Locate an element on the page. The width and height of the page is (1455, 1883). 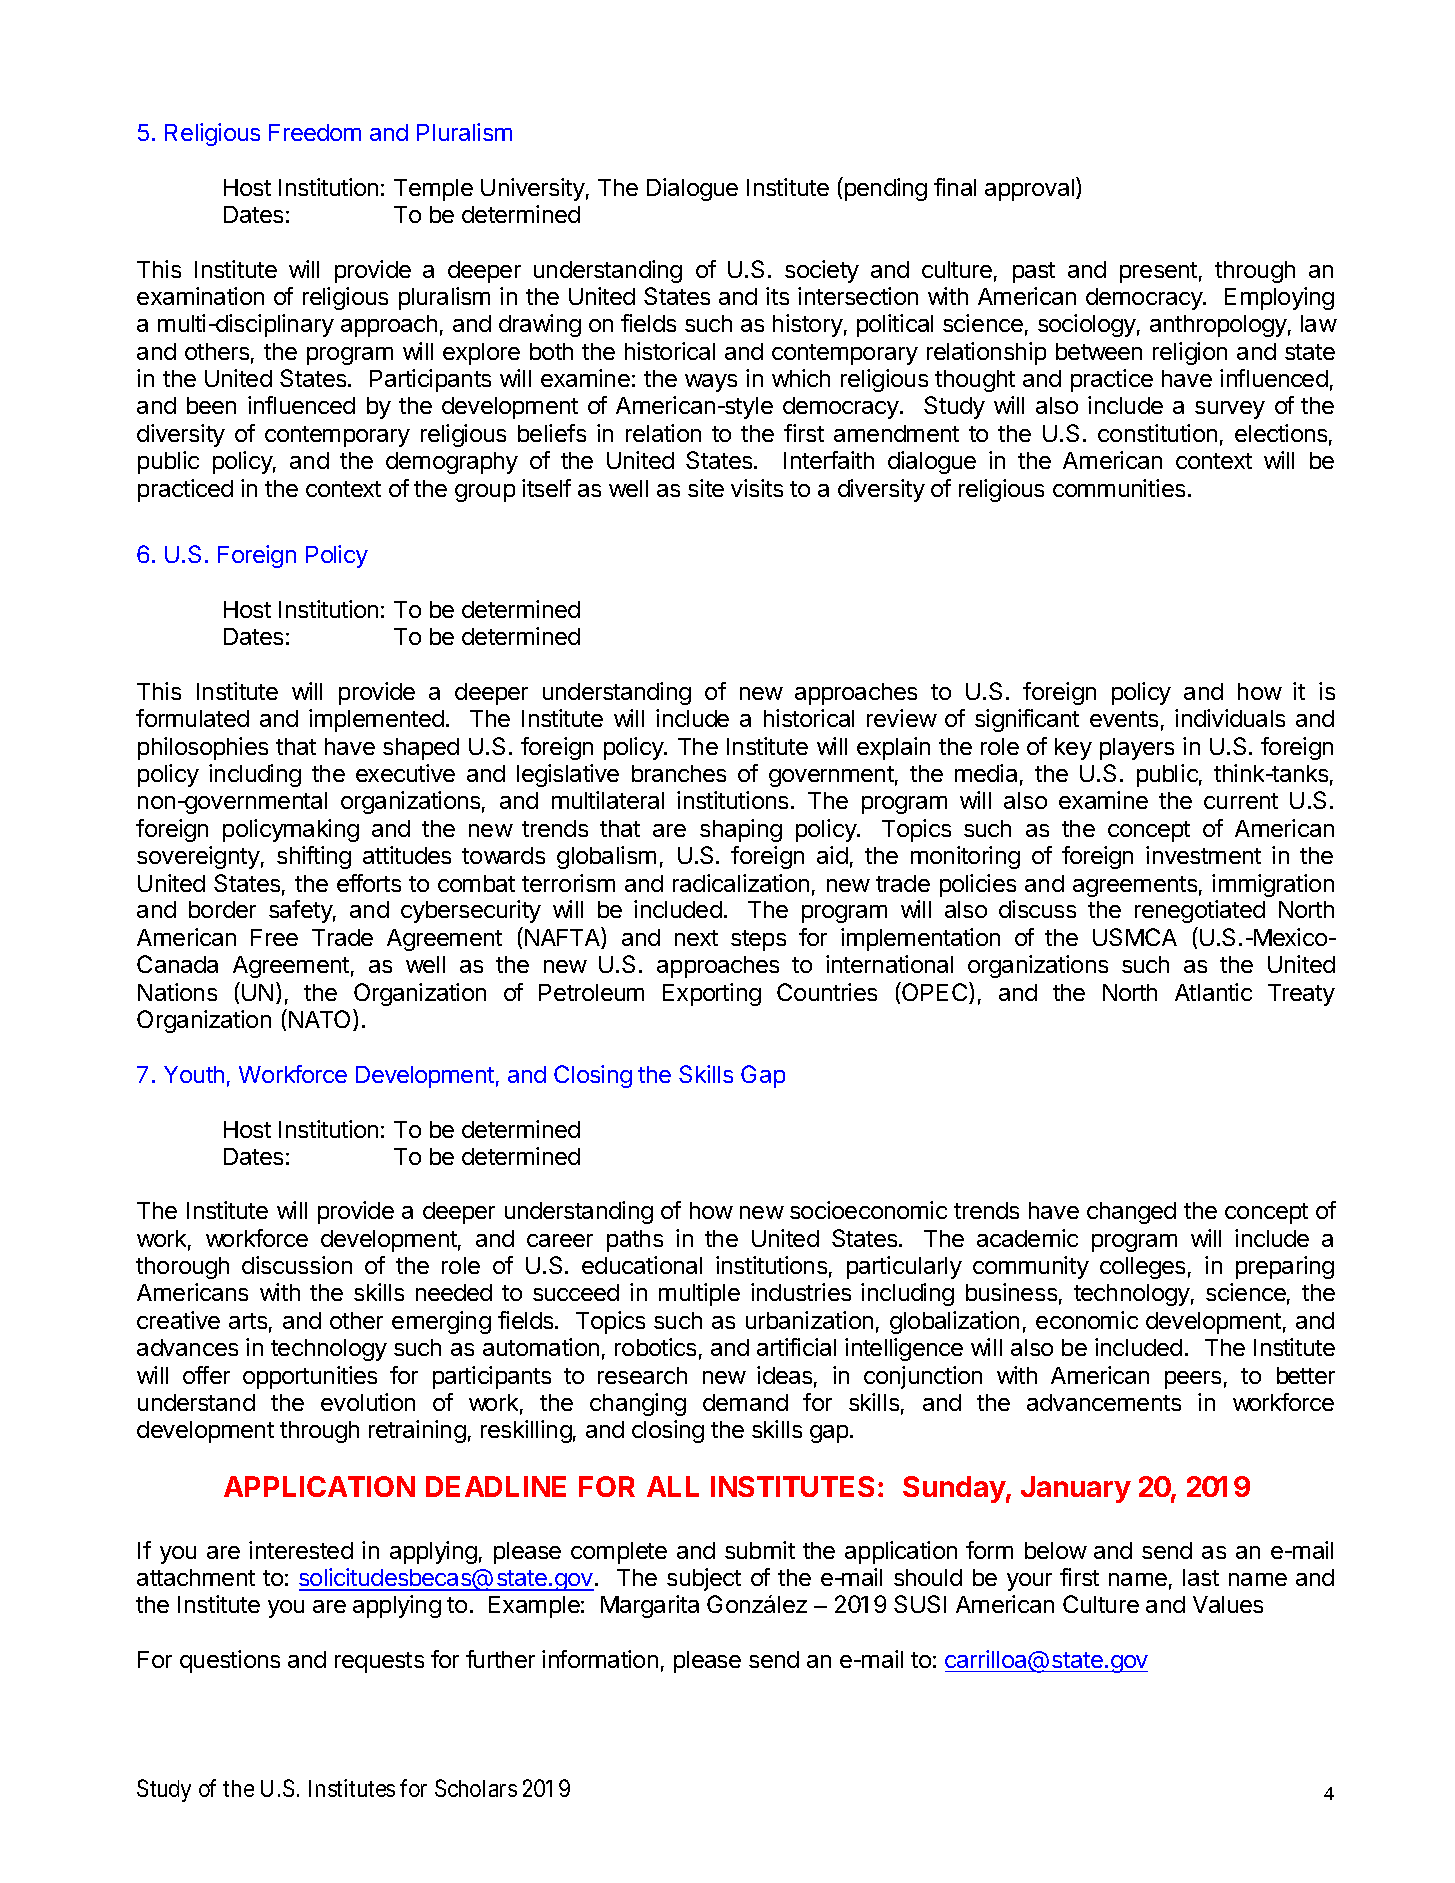
NATO is located at coordinates (320, 1020).
